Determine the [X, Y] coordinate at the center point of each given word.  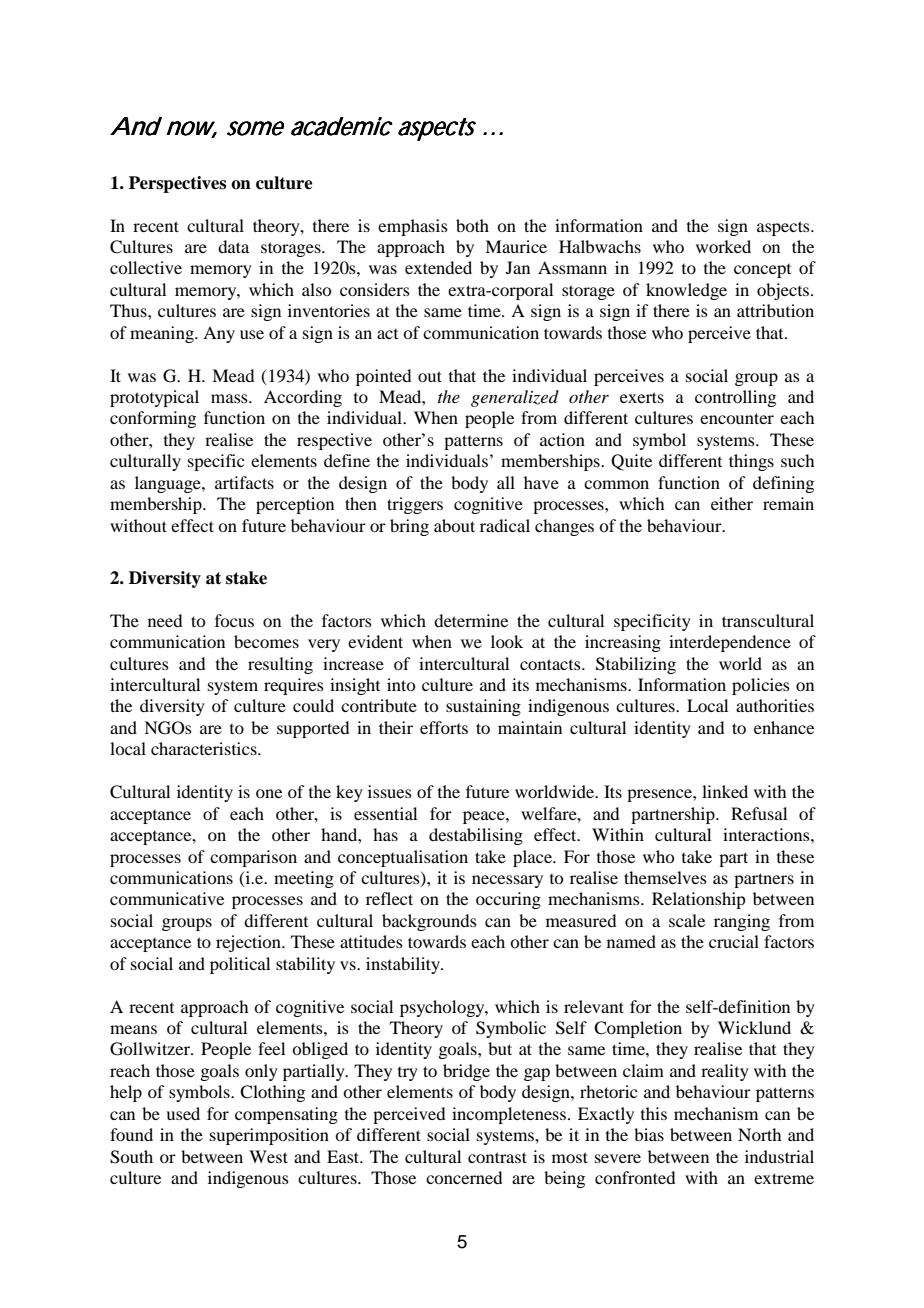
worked [723, 246]
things [751, 462]
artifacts [244, 482]
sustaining [483, 707]
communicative [167, 898]
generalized [515, 398]
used [183, 1113]
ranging [742, 922]
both [472, 225]
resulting [280, 665]
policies [761, 686]
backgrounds [429, 922]
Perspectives [177, 184]
